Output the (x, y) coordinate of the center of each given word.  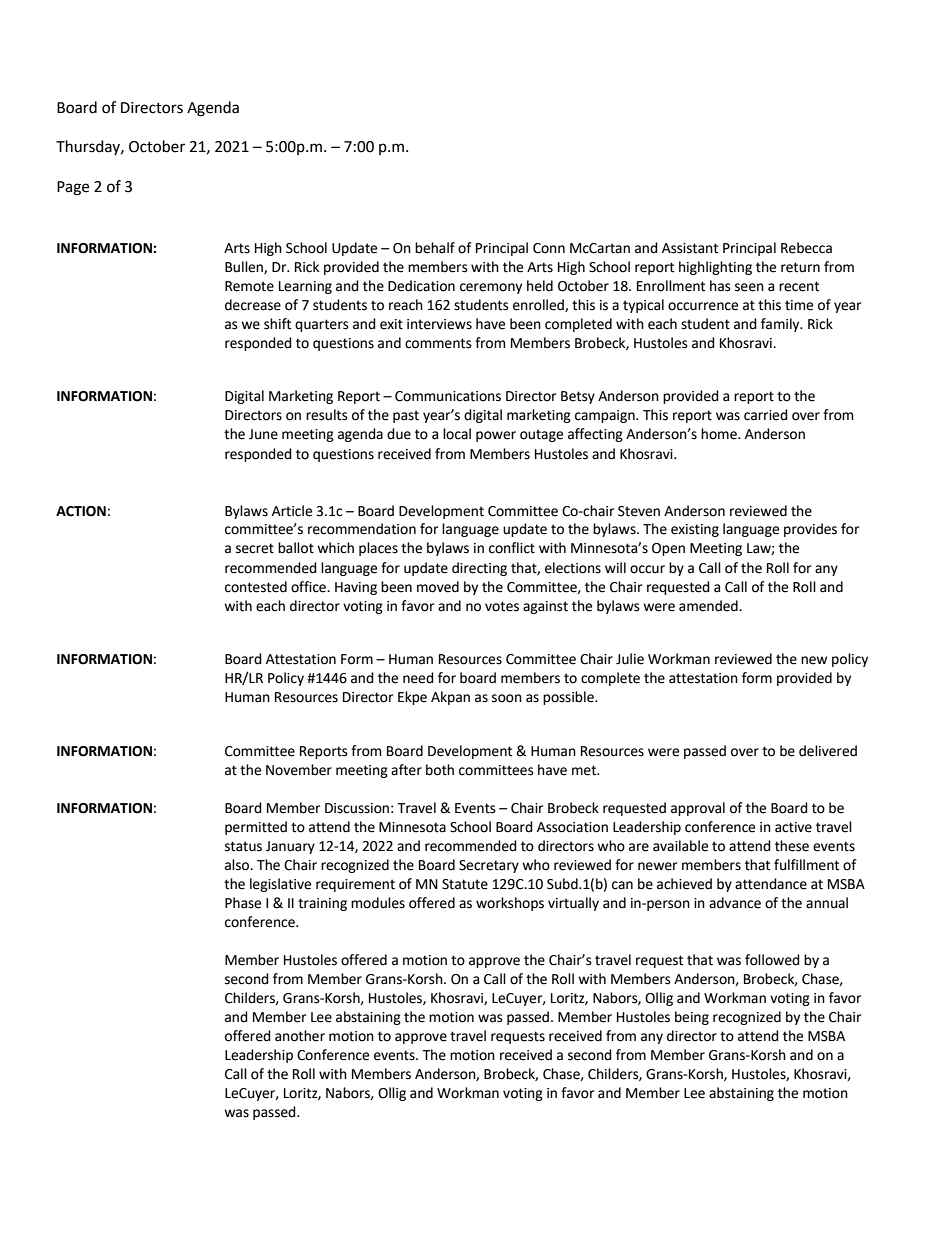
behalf (435, 248)
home (720, 434)
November (299, 770)
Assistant (690, 248)
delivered (828, 751)
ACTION (81, 511)
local (457, 434)
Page (73, 188)
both (440, 770)
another (300, 1036)
